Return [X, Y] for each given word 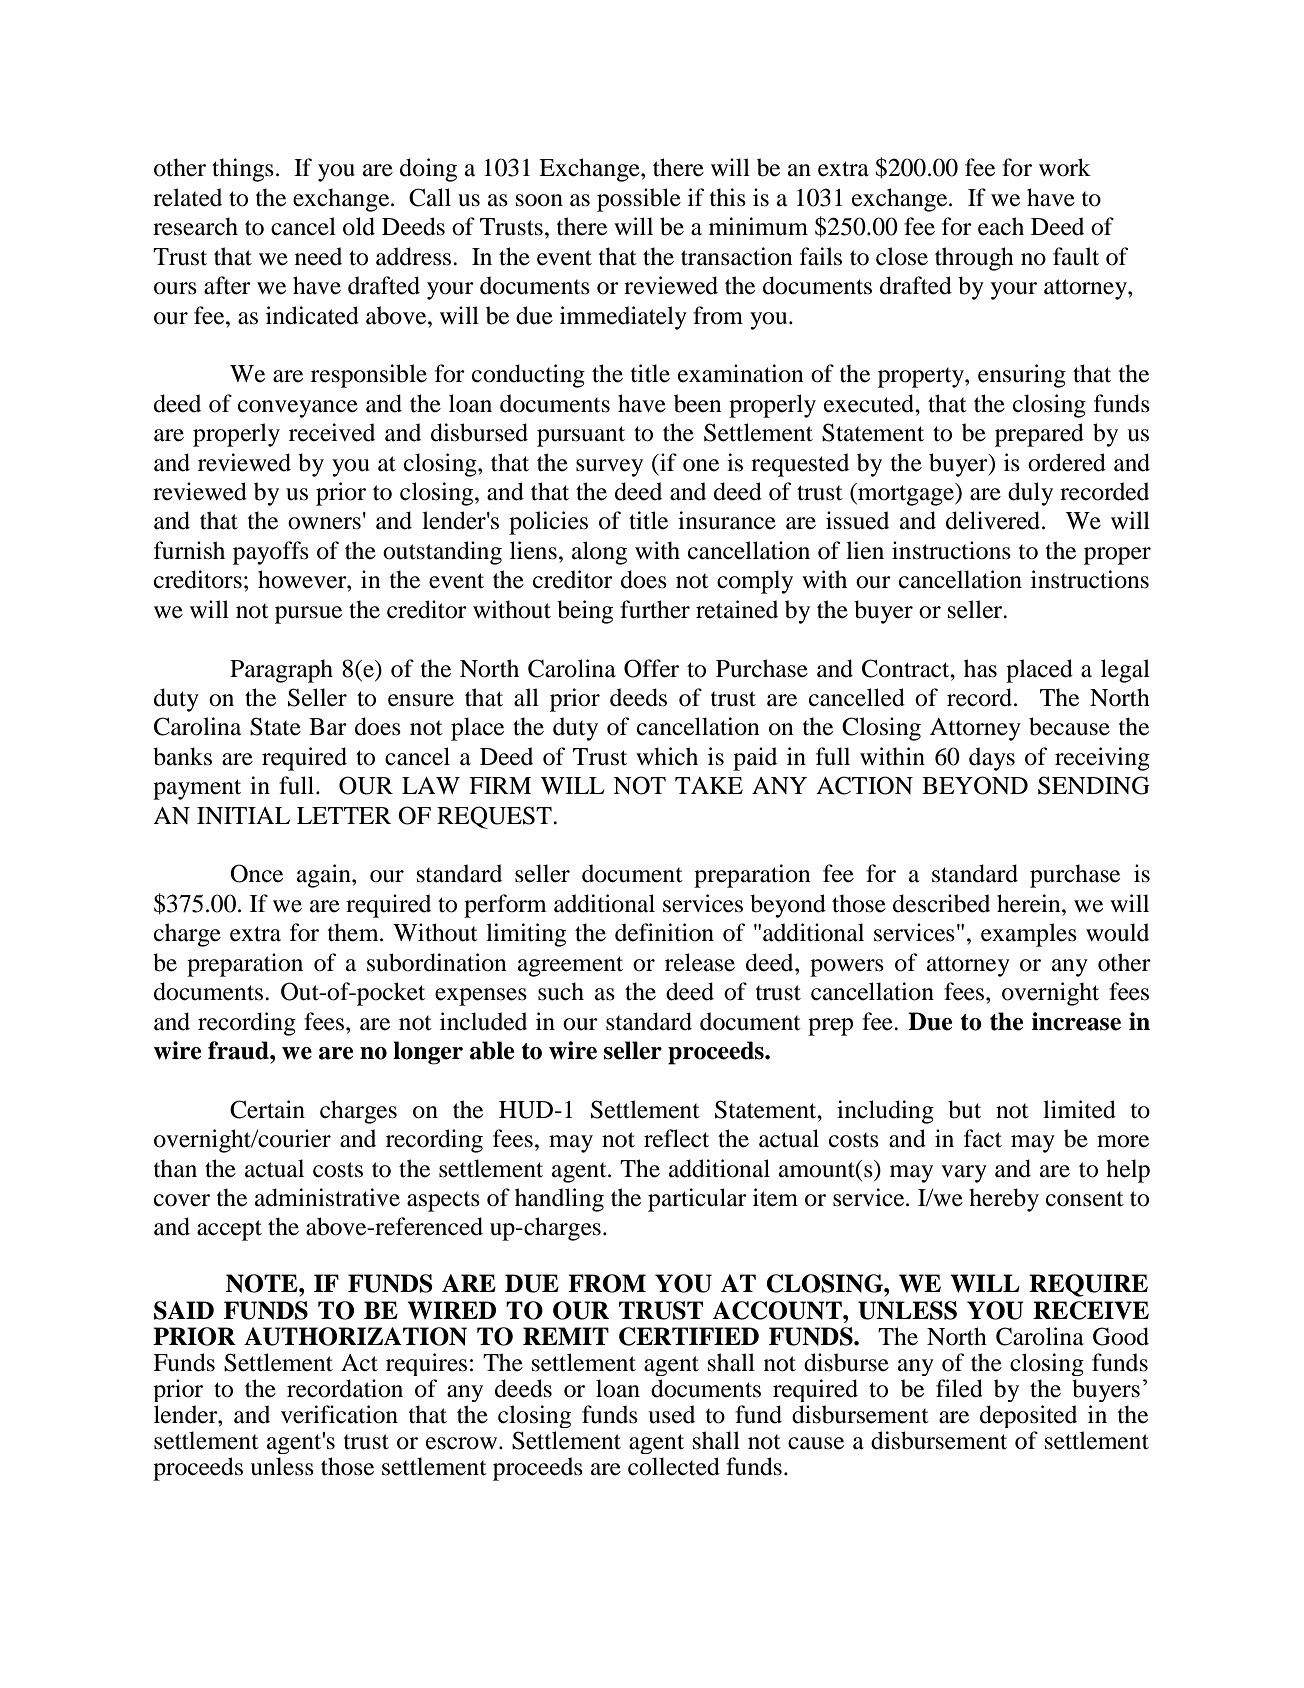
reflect [676, 1138]
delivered [994, 520]
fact [983, 1138]
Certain [267, 1109]
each [1001, 226]
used [671, 1414]
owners [324, 523]
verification [339, 1414]
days [992, 759]
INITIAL [243, 815]
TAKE [709, 785]
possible [639, 200]
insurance [727, 520]
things [243, 170]
